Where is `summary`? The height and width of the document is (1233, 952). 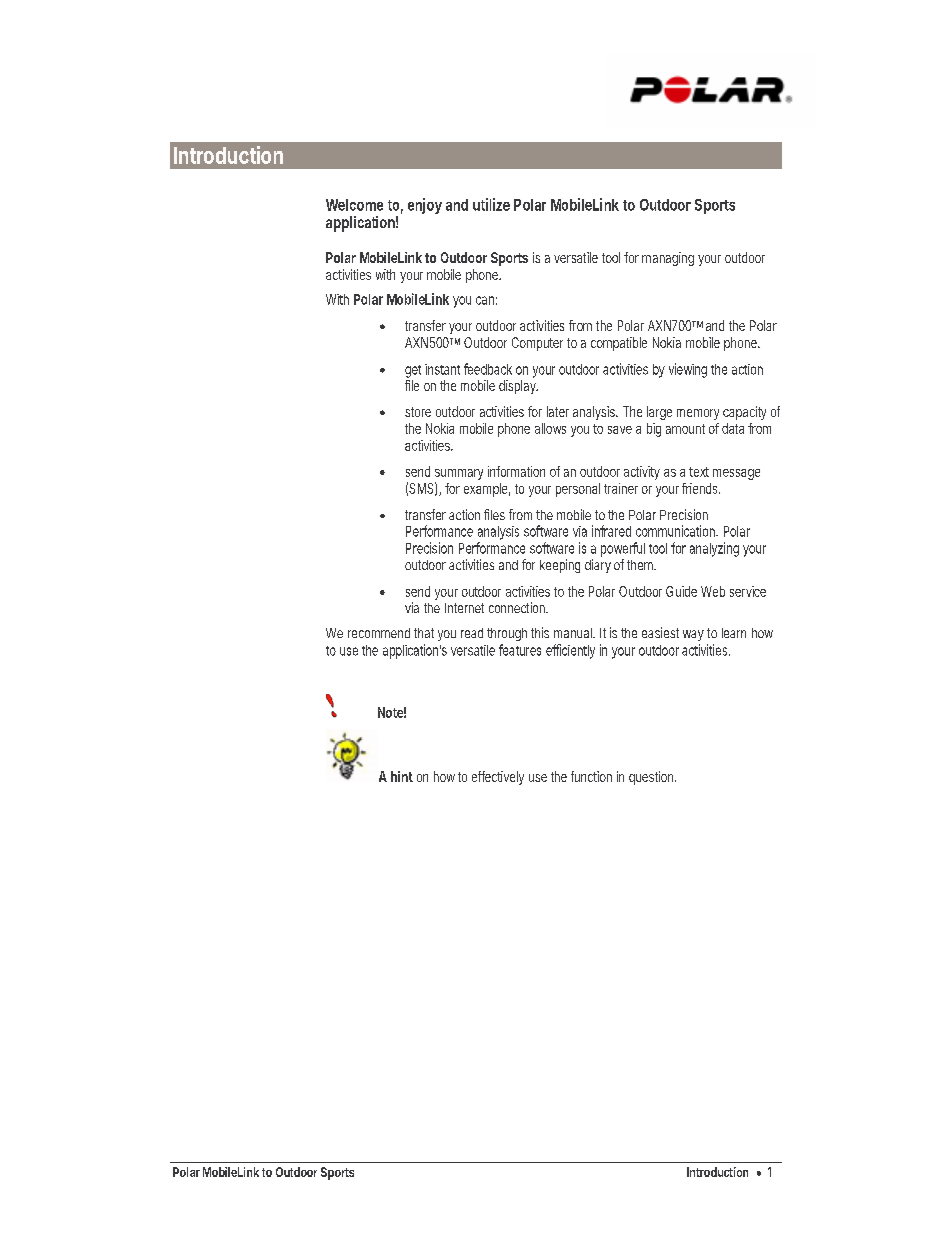
summary is located at coordinates (459, 476).
